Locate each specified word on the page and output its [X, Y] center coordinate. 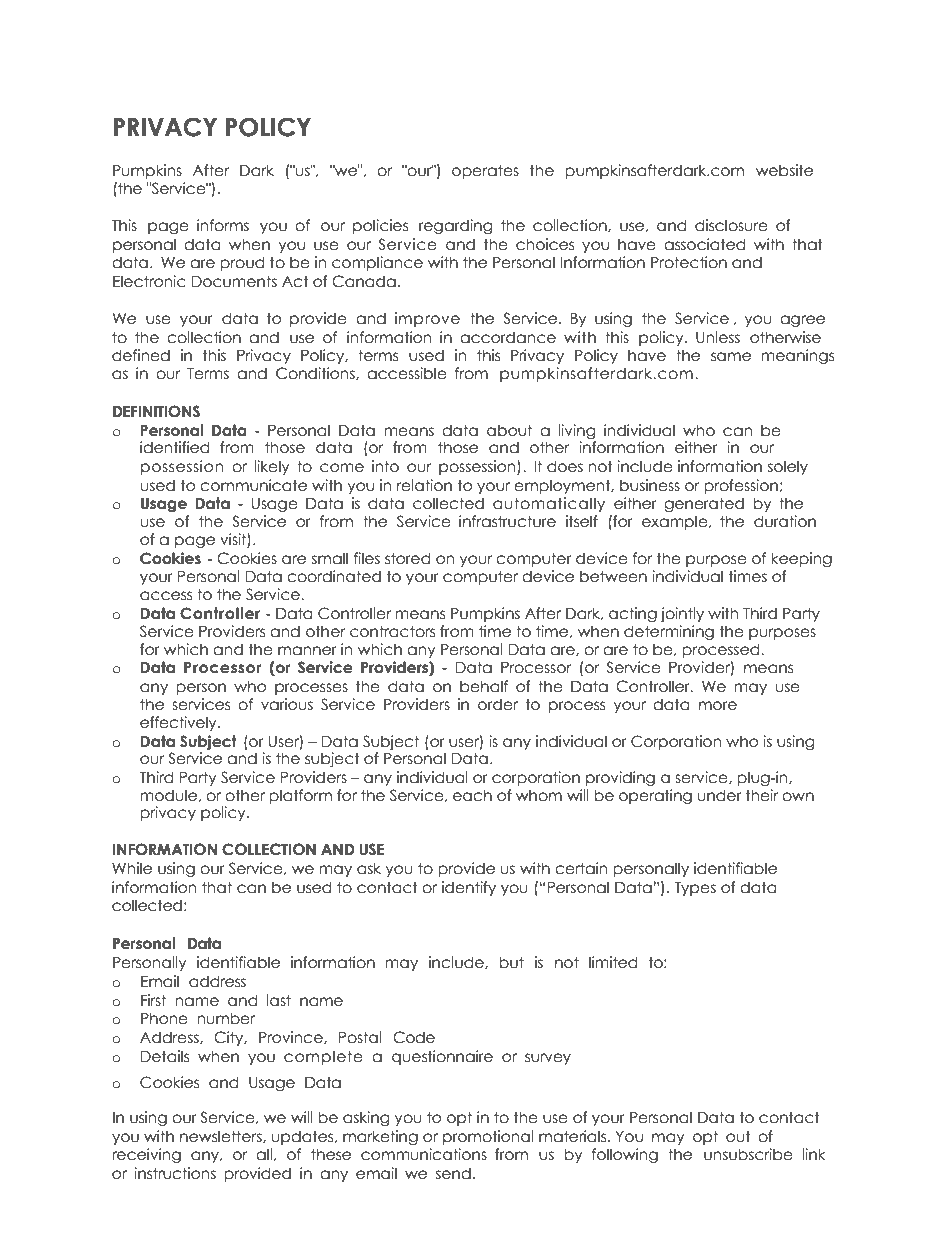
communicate [253, 485]
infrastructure [507, 521]
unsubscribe [748, 1154]
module [169, 795]
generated [704, 504]
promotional [488, 1137]
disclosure [731, 225]
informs [223, 225]
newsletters [222, 1137]
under [720, 795]
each [472, 795]
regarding [455, 226]
